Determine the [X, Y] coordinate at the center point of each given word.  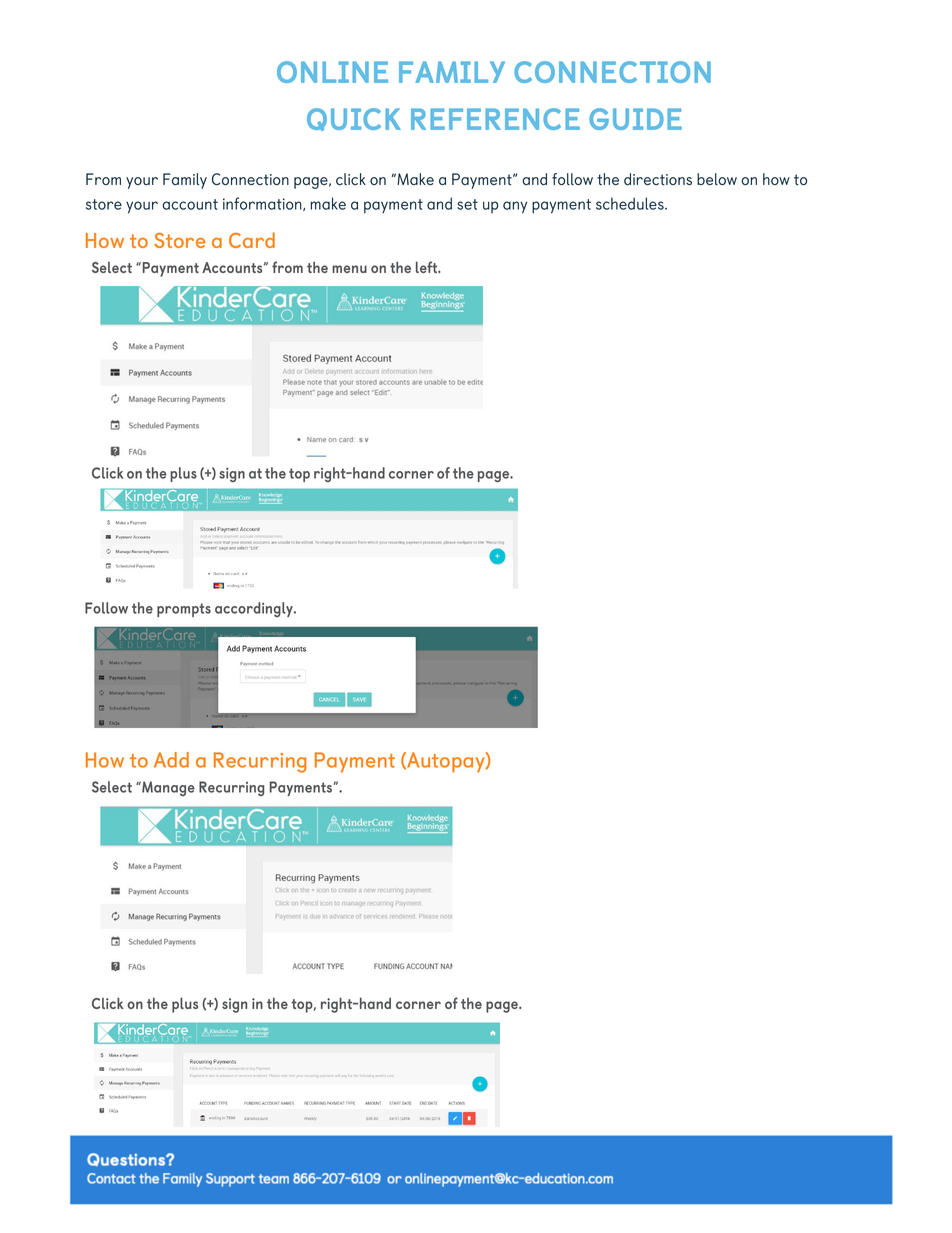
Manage [167, 788]
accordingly [255, 609]
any [515, 207]
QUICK [354, 119]
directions [658, 179]
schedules [631, 203]
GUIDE [635, 119]
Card [252, 240]
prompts [184, 610]
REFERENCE [495, 119]
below [717, 179]
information [263, 204]
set [467, 204]
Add [171, 760]
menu [349, 269]
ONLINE [332, 72]
